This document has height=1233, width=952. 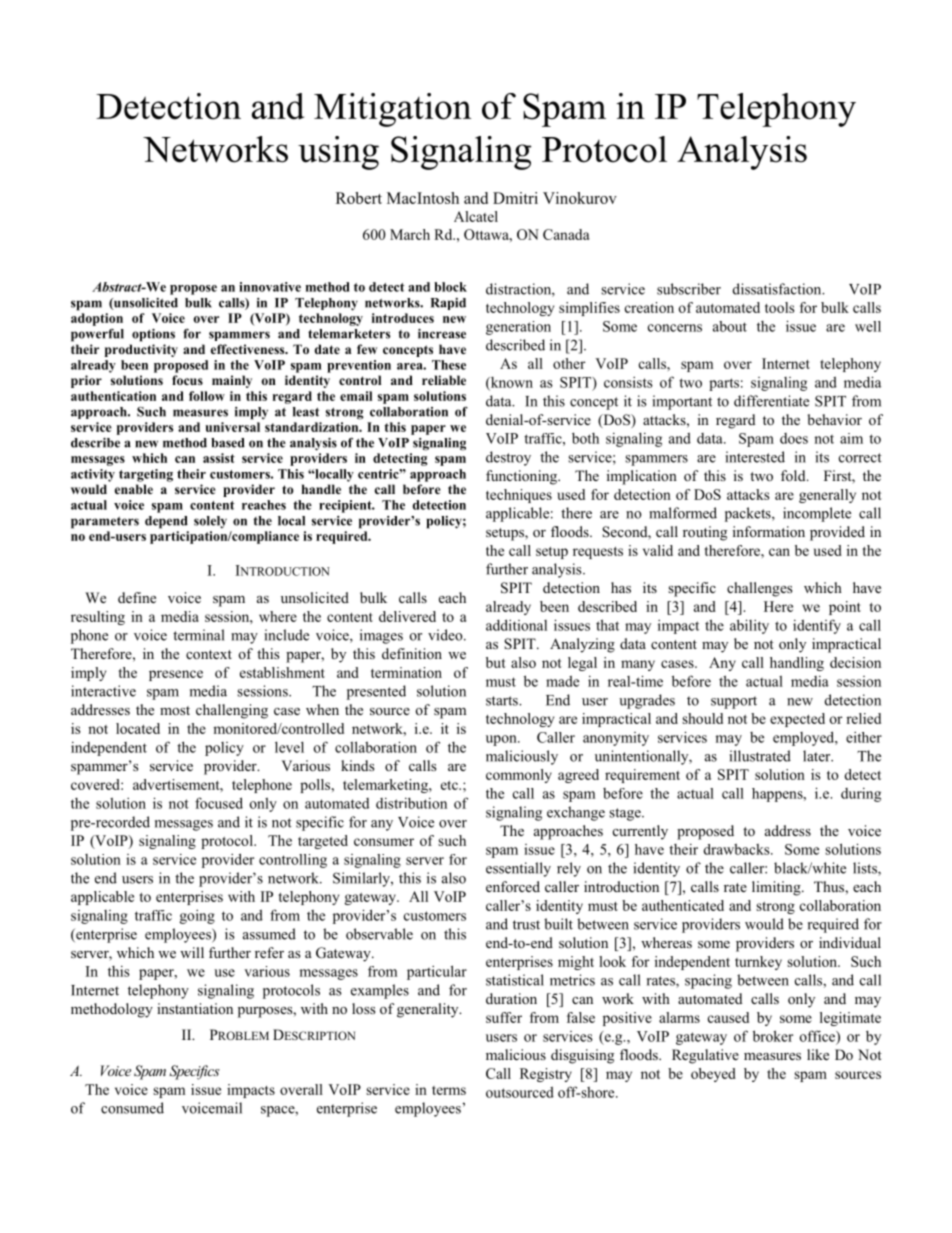 I want to click on Mitigation, so click(x=392, y=110).
